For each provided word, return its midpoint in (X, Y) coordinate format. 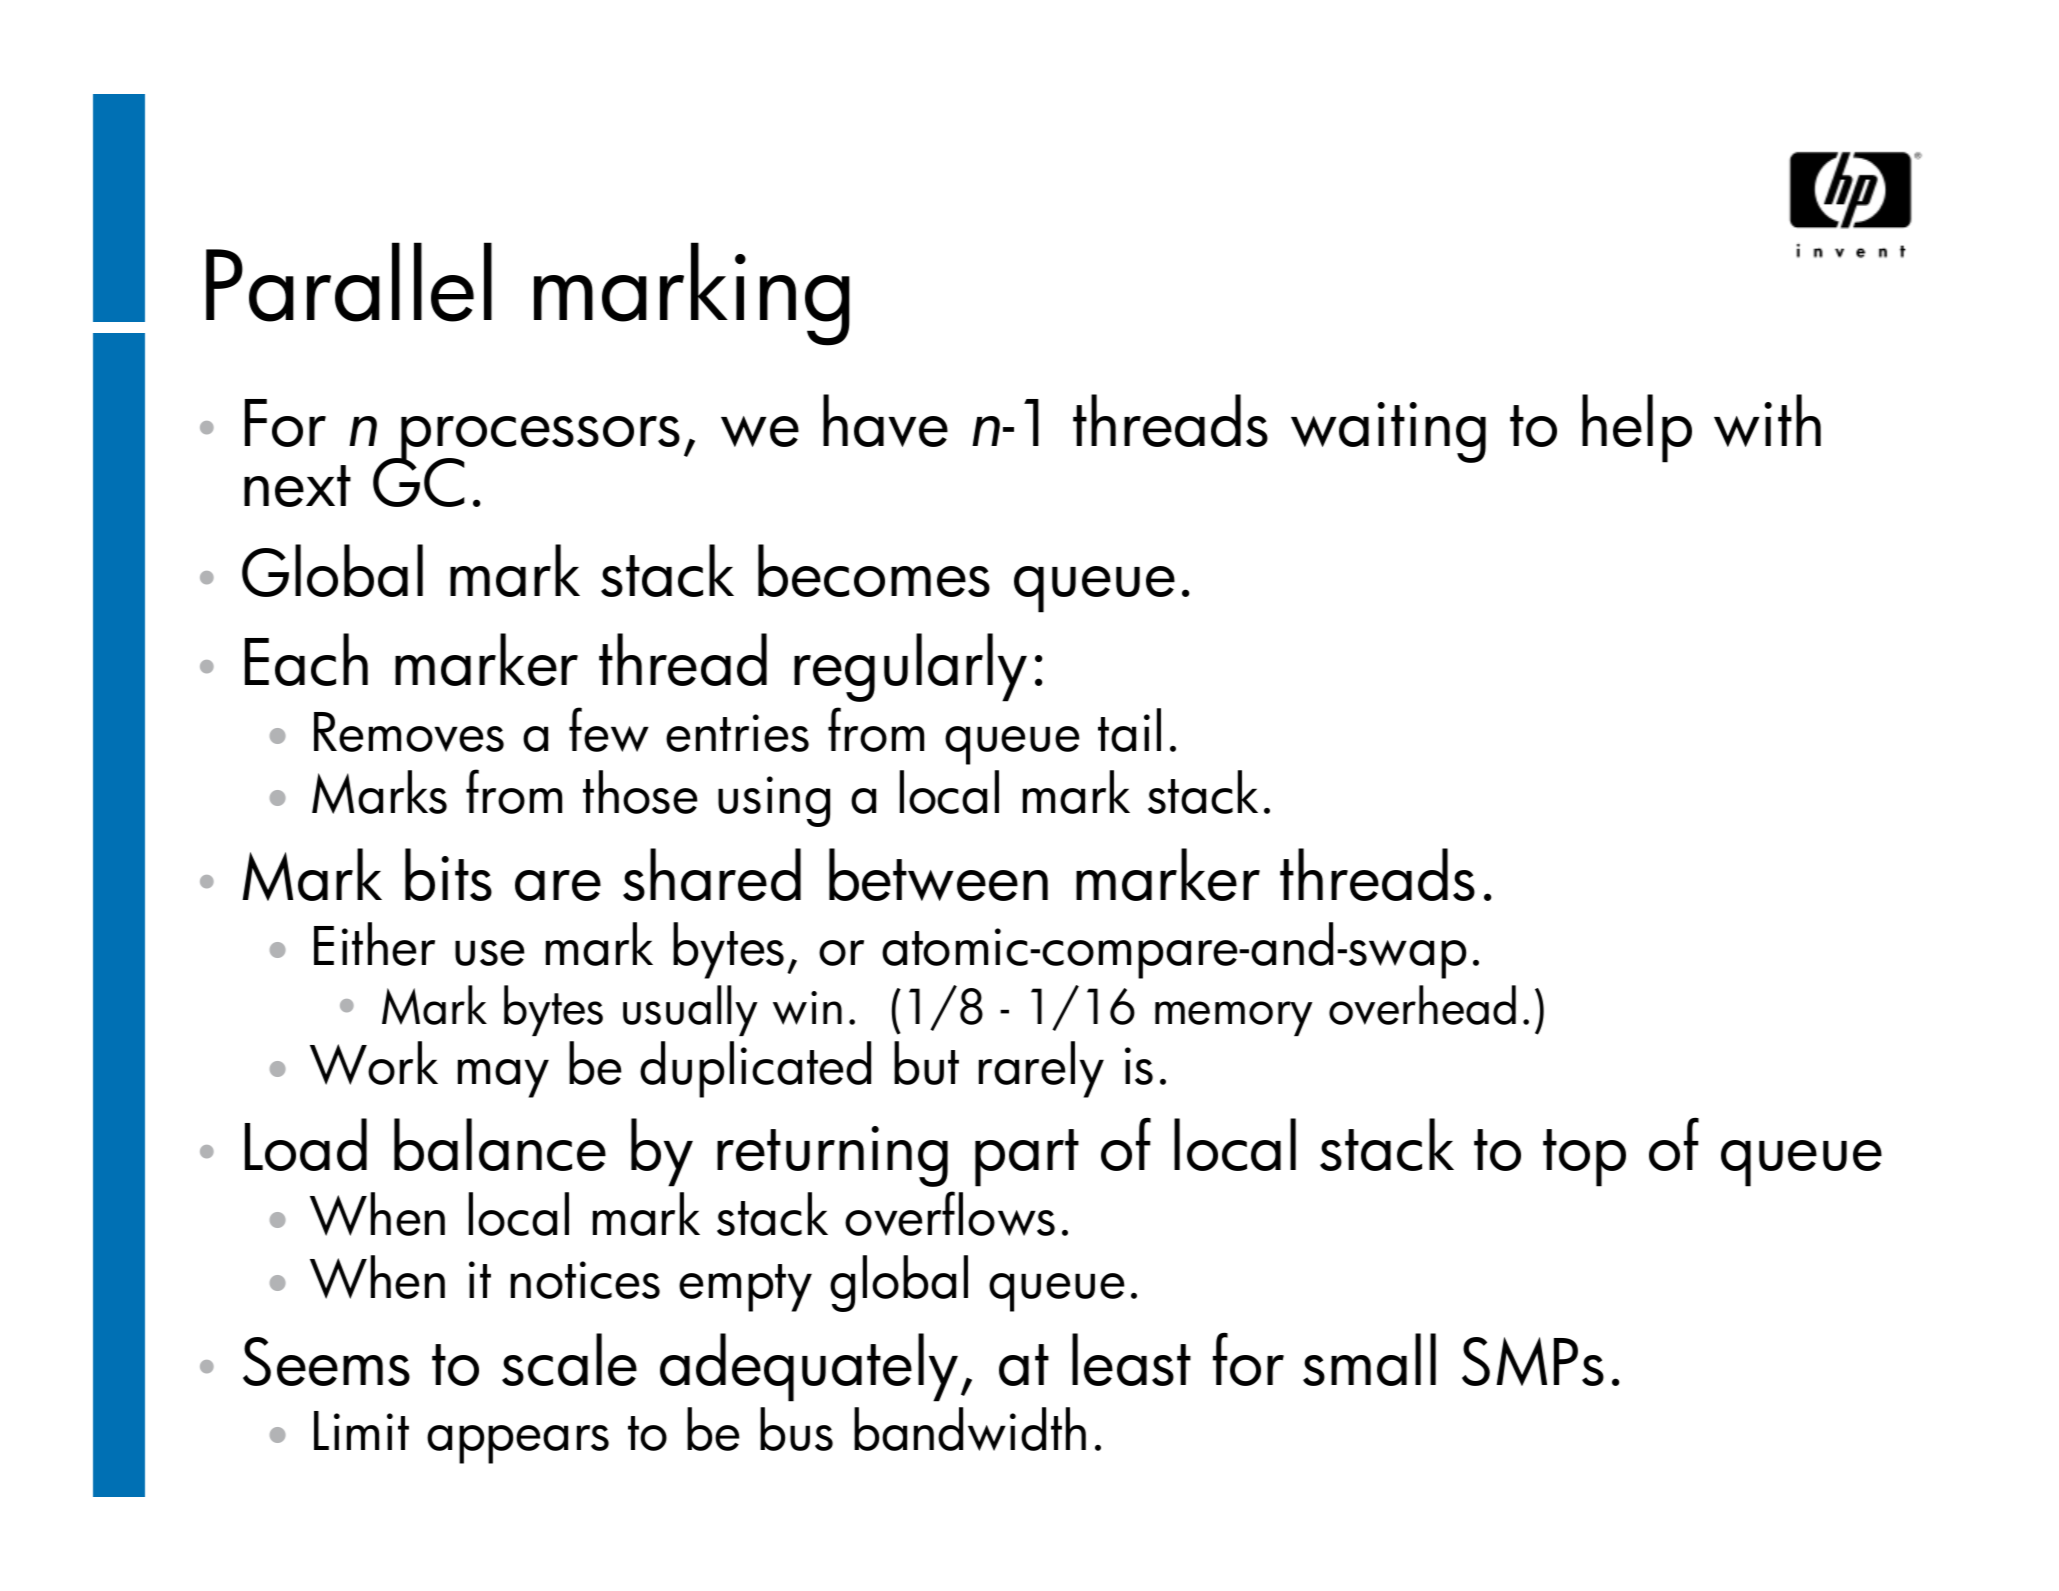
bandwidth (970, 1429)
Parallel (349, 282)
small (1369, 1359)
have (885, 420)
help (1637, 428)
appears (518, 1444)
